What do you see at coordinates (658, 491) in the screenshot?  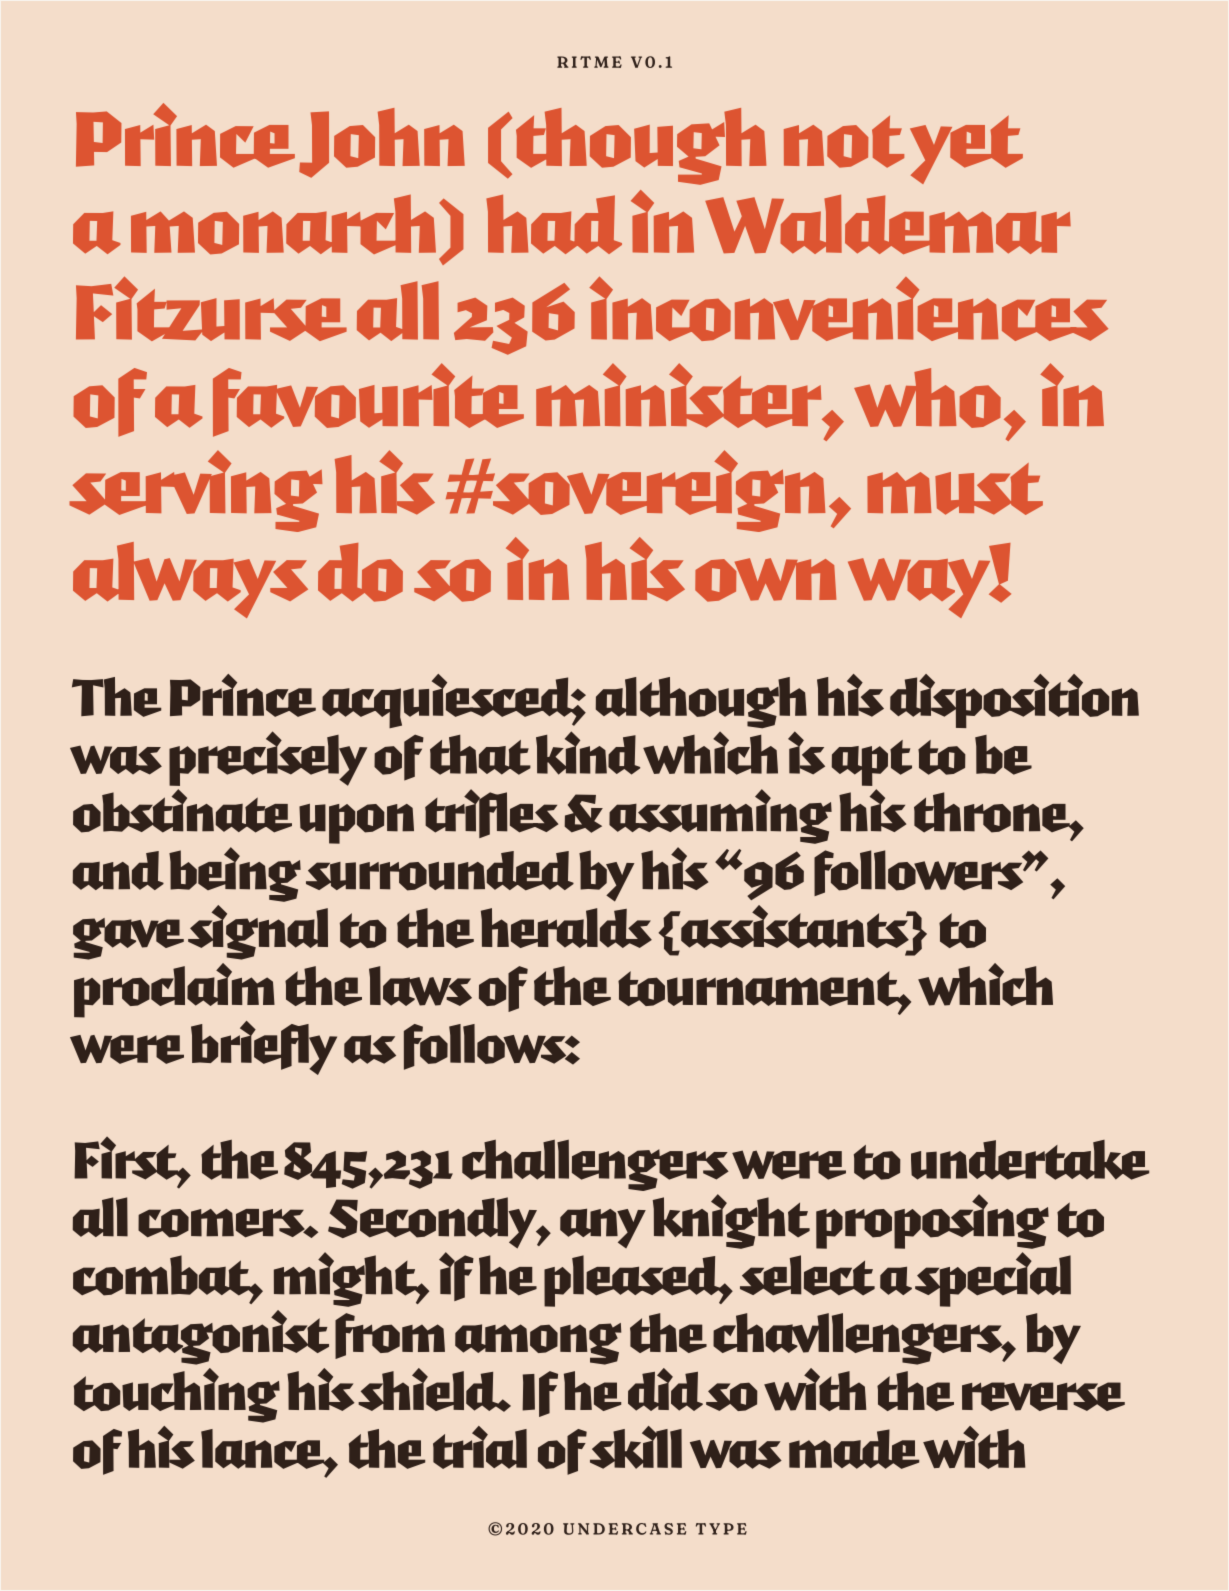 I see `sovereign` at bounding box center [658, 491].
